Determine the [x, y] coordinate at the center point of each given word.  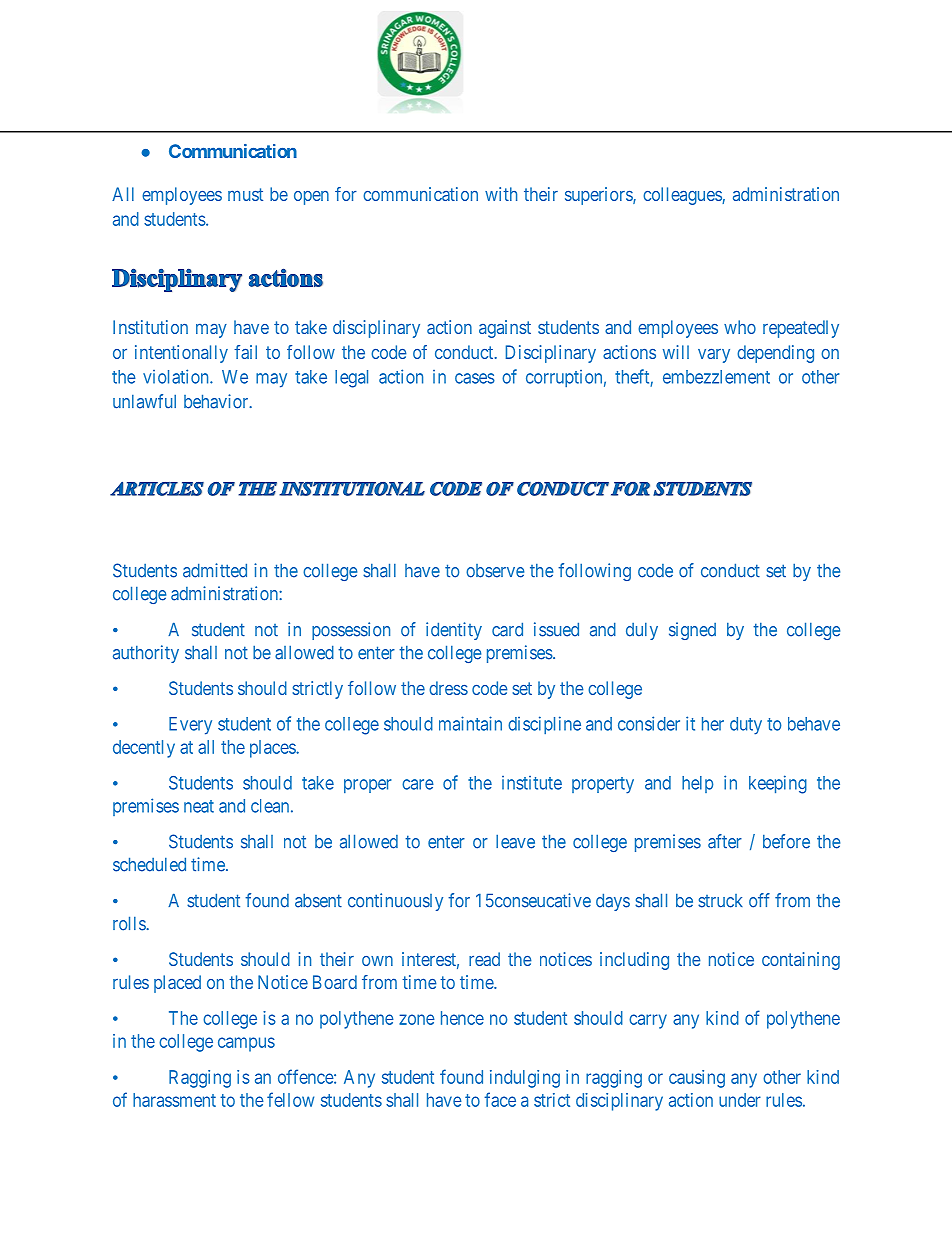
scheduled [149, 864]
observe [495, 571]
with [501, 194]
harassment [174, 1100]
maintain [470, 723]
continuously [395, 902]
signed [692, 631]
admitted [215, 570]
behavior [217, 401]
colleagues [683, 196]
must [245, 194]
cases [475, 378]
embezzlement [716, 377]
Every [190, 726]
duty [746, 726]
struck [720, 901]
